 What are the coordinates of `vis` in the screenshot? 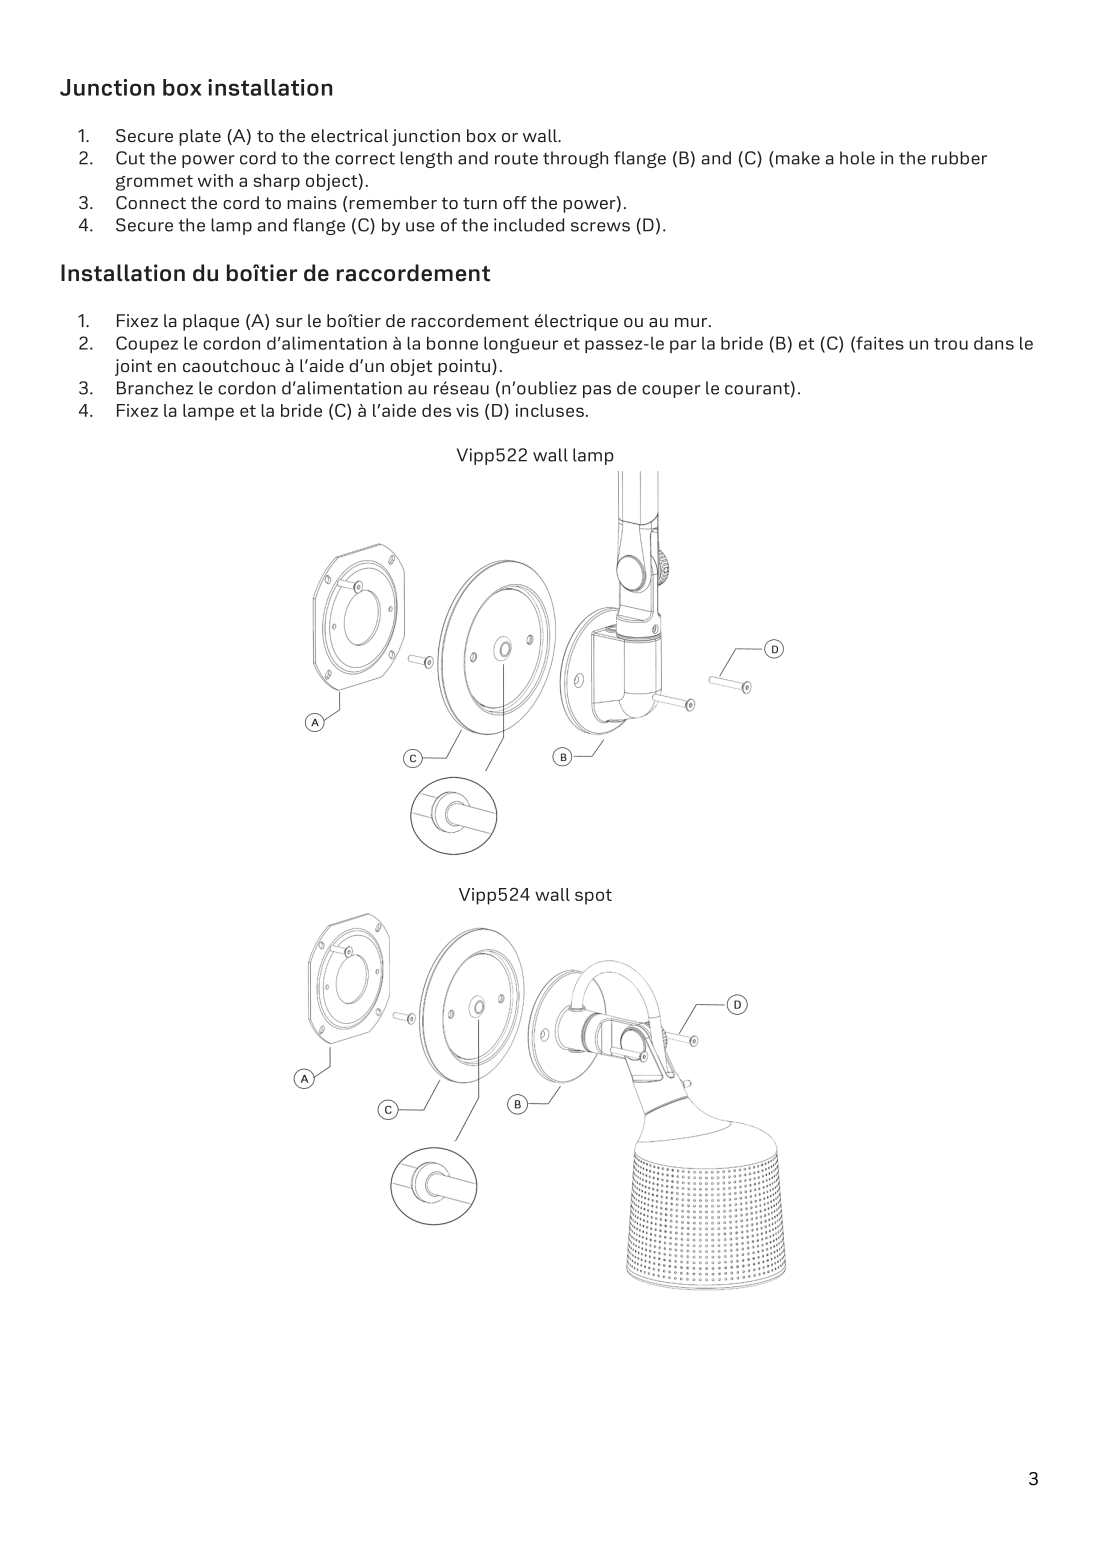 It's located at (467, 410).
